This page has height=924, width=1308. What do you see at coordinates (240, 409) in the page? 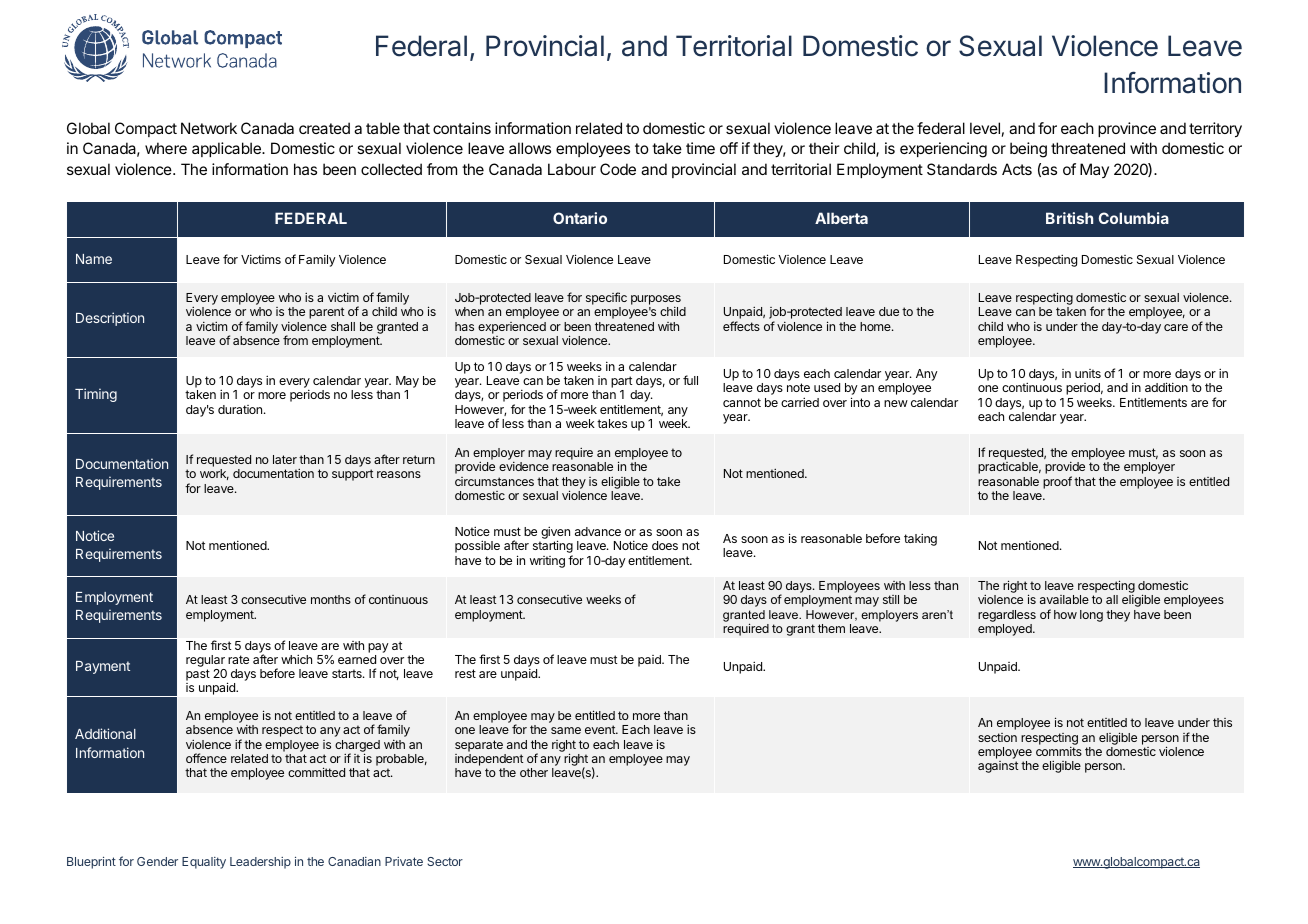
I see `duration` at bounding box center [240, 409].
